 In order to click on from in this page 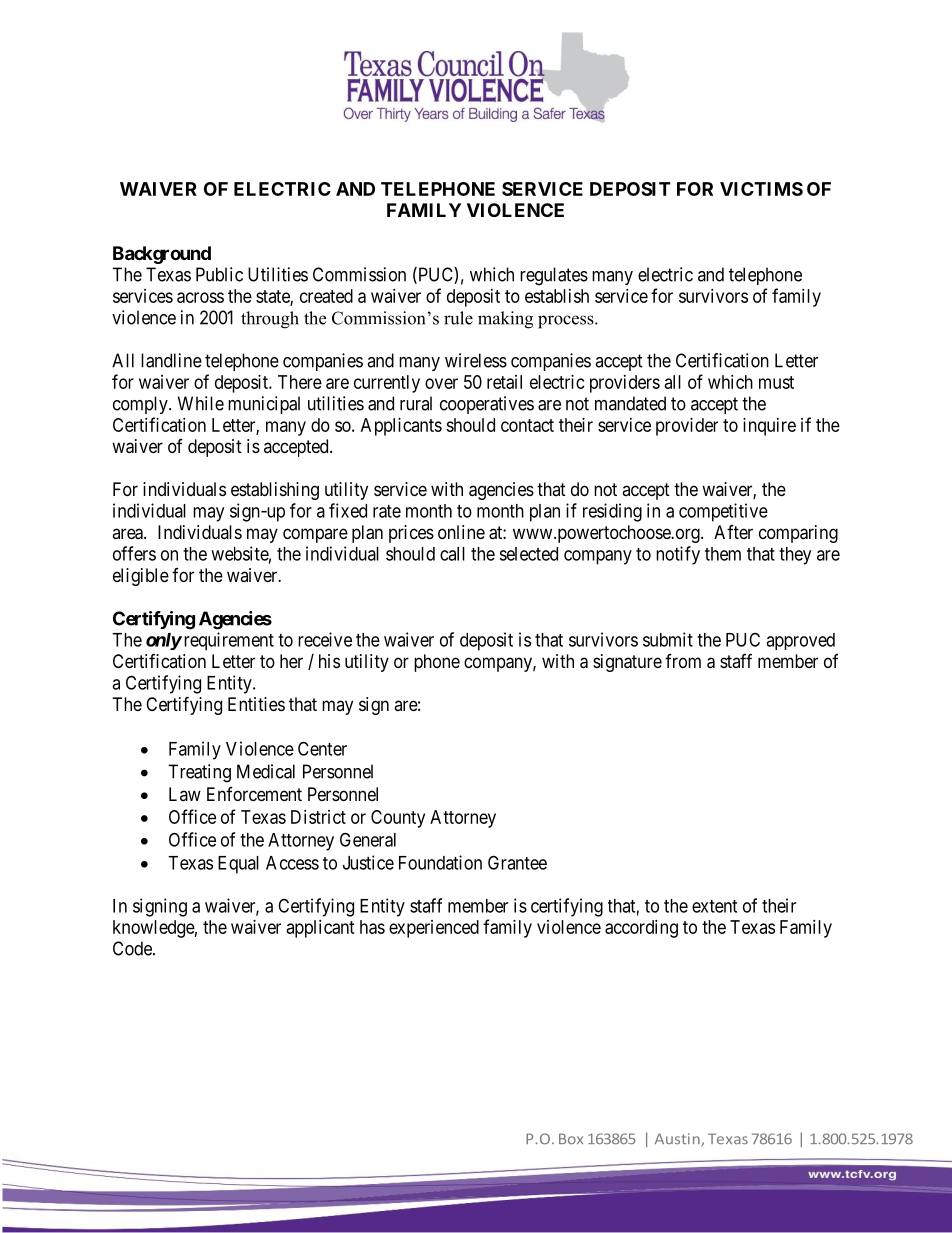, I will do `click(683, 661)`.
